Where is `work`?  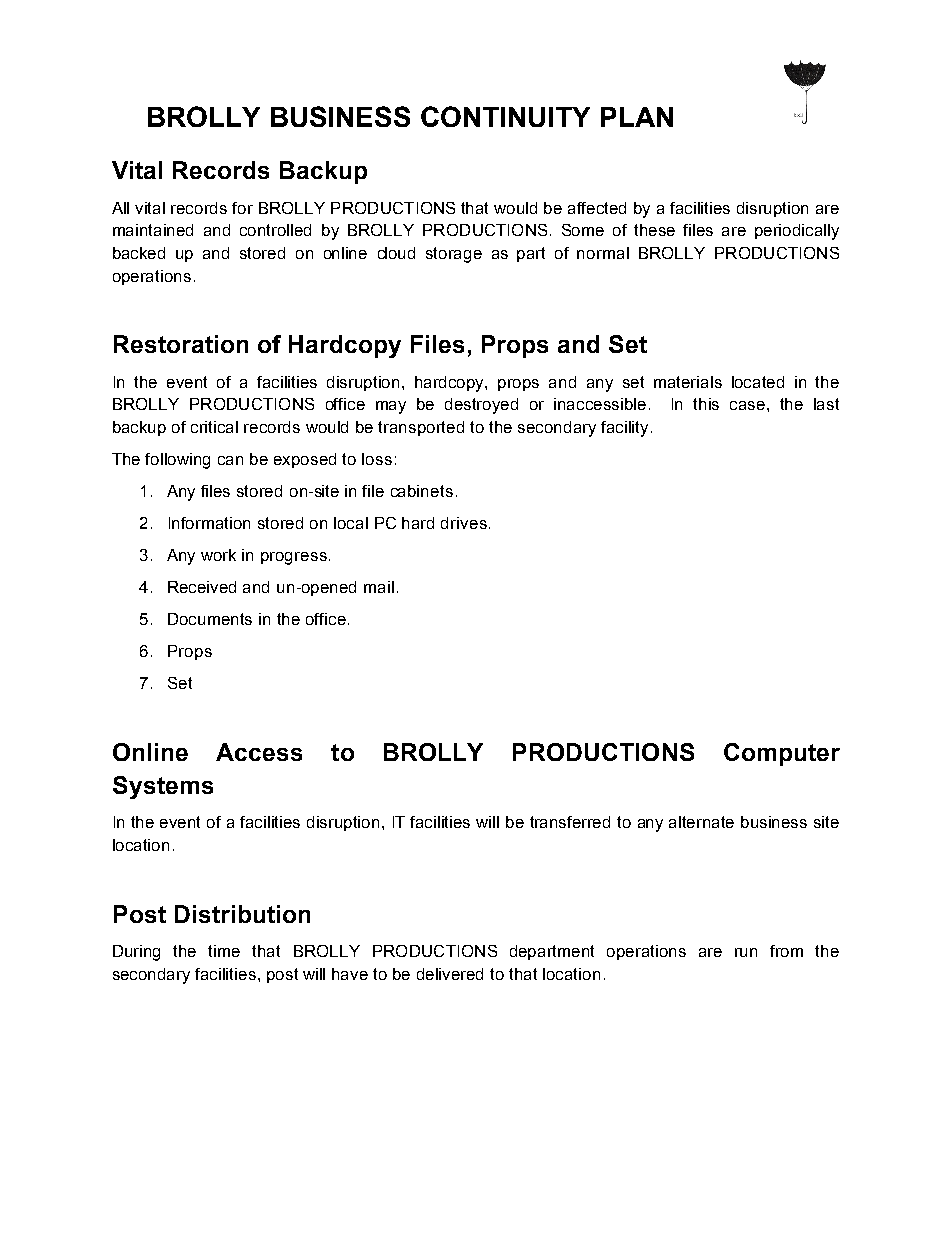 work is located at coordinates (218, 555).
